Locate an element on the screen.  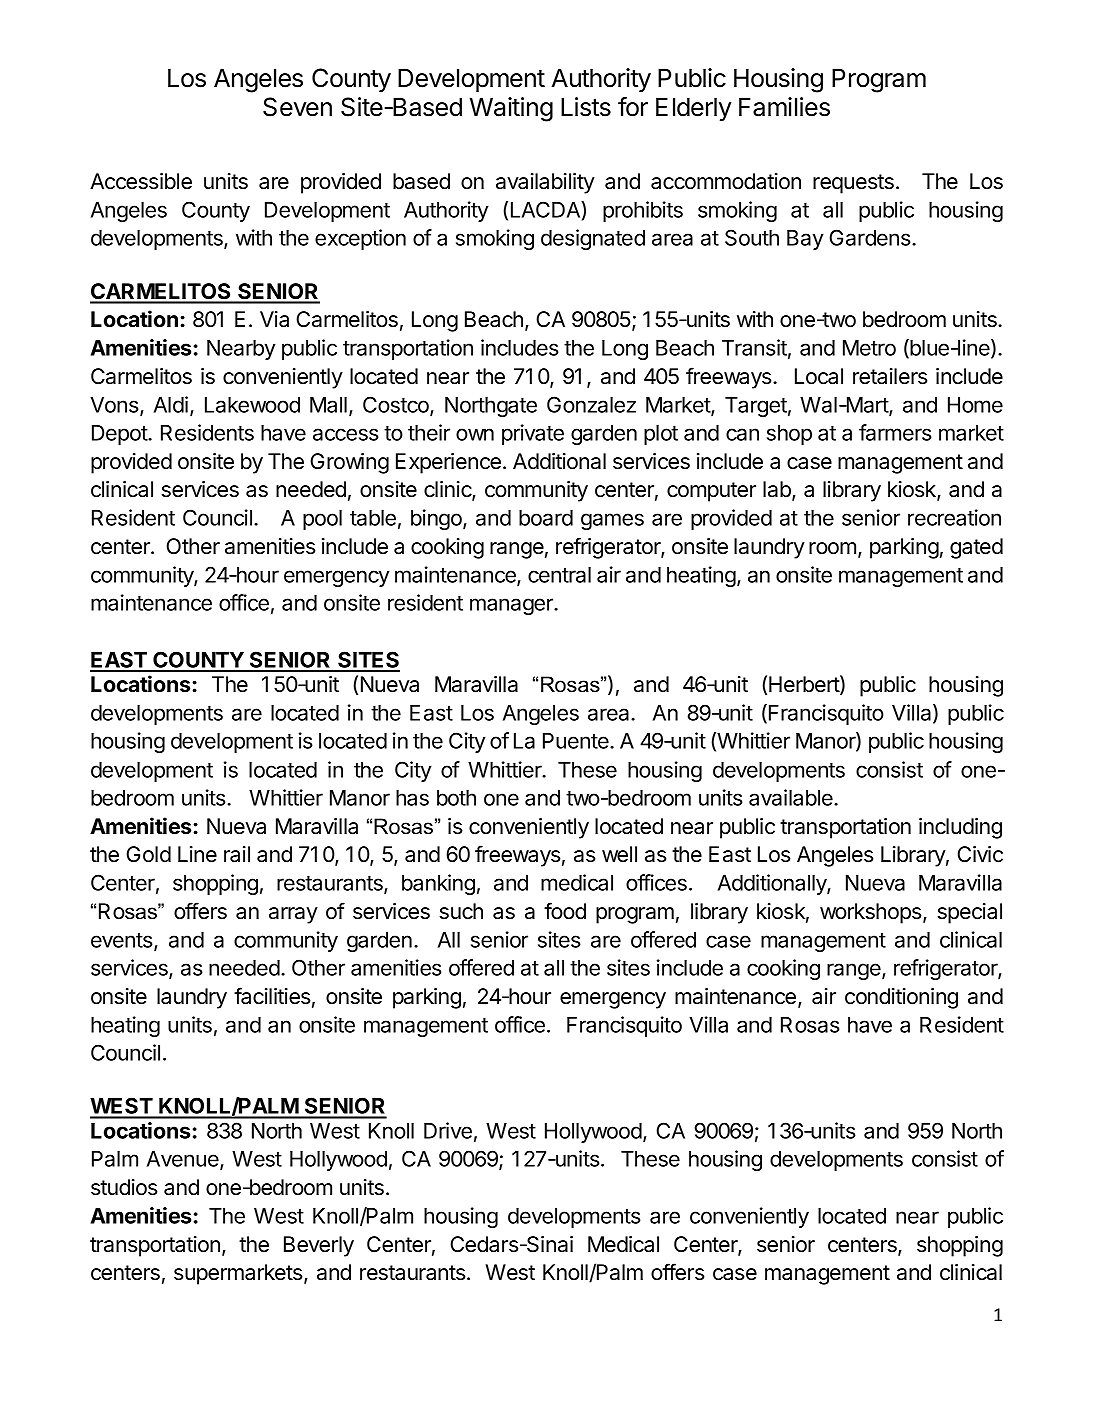
available is located at coordinates (792, 797).
